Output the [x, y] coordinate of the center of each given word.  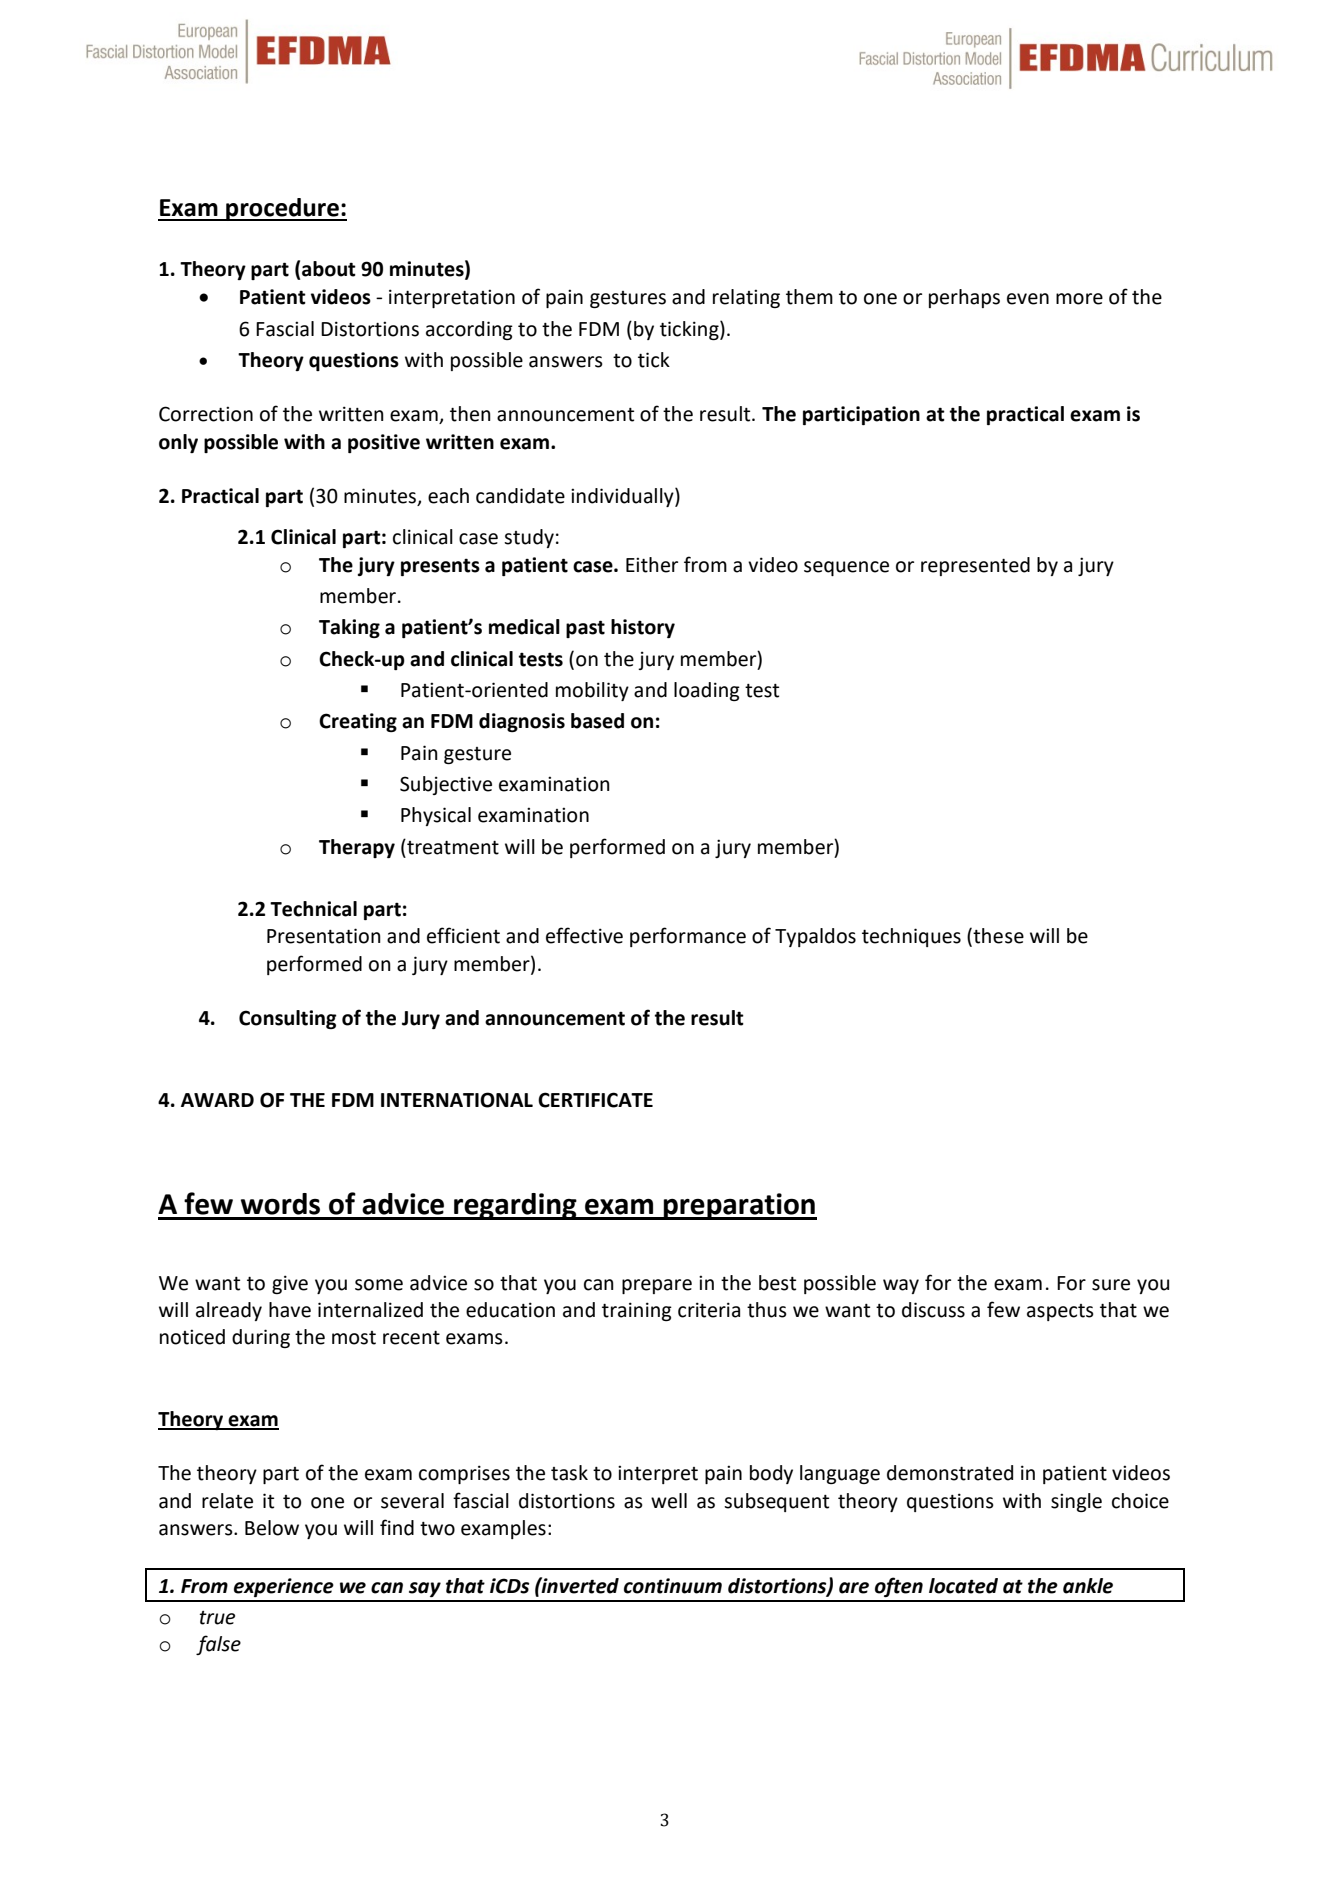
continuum [673, 1586]
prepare [657, 1286]
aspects [1060, 1312]
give [290, 1284]
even [1028, 299]
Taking [349, 628]
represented [975, 566]
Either [652, 565]
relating [746, 298]
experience [284, 1587]
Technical [313, 909]
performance [688, 937]
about [329, 269]
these [997, 937]
